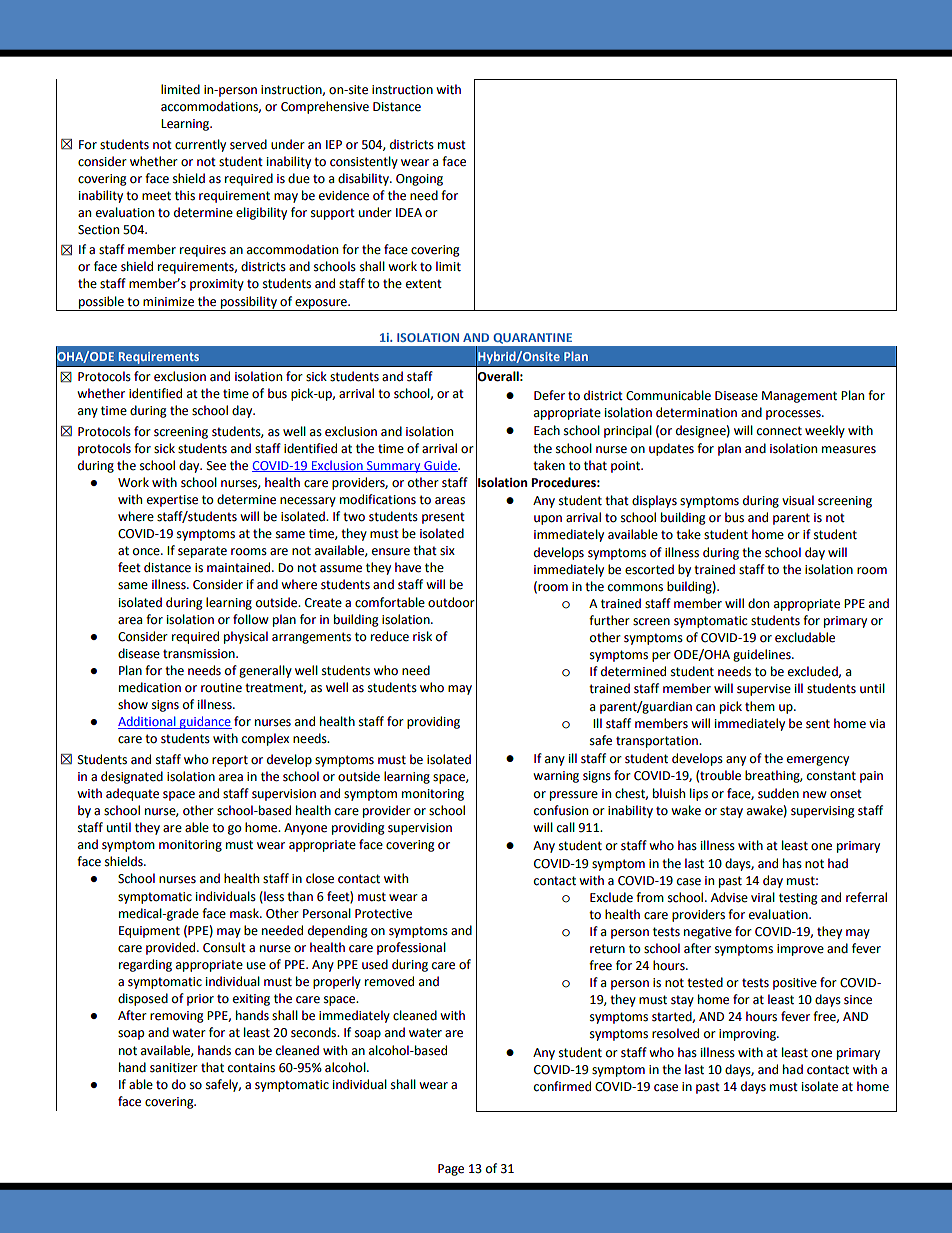  Describe the element at coordinates (200, 145) in the screenshot. I see `currently` at that location.
